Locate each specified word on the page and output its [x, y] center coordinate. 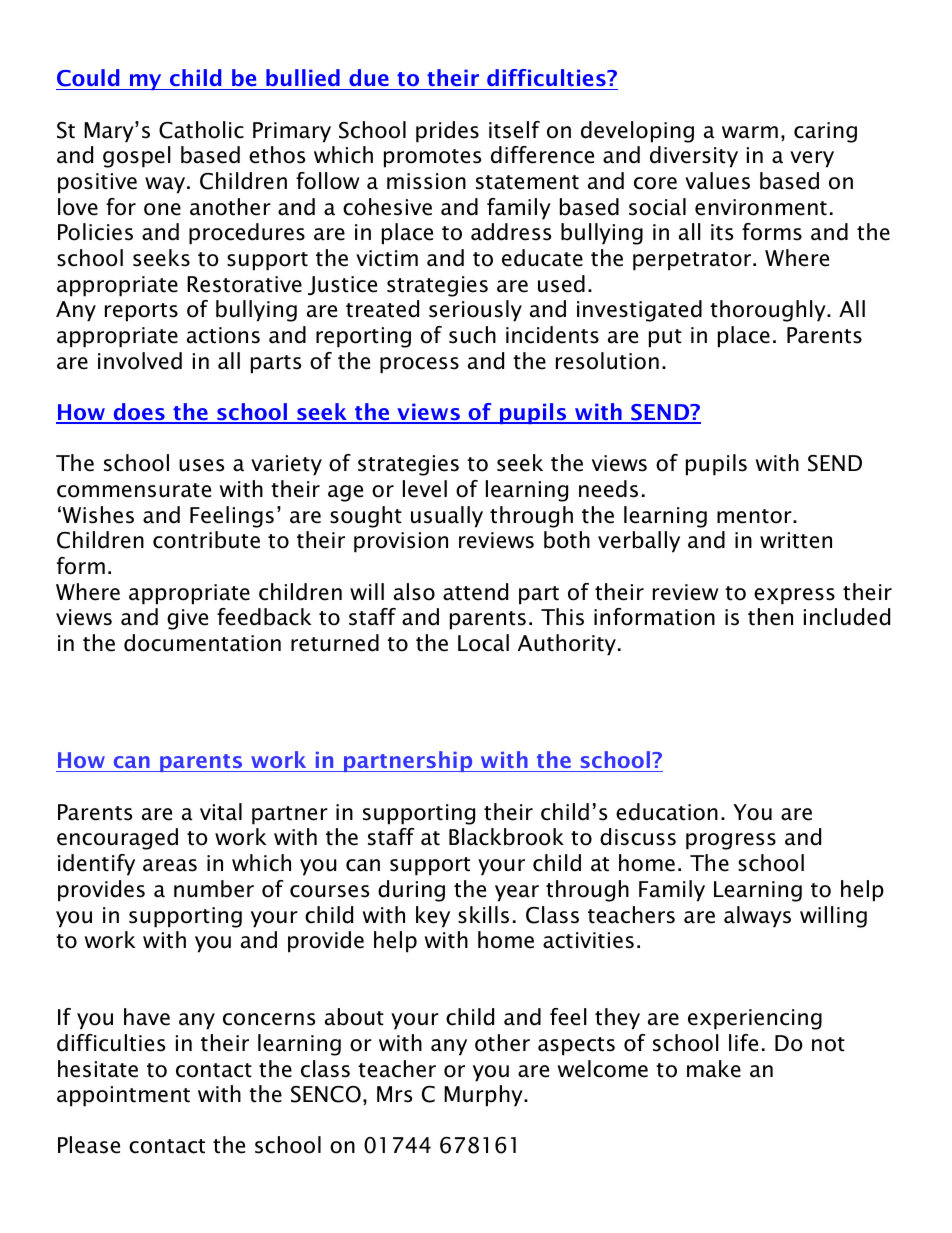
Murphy [484, 1096]
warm [750, 132]
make [714, 1069]
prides [447, 132]
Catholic [201, 130]
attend [475, 592]
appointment [123, 1096]
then [770, 617]
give [187, 619]
